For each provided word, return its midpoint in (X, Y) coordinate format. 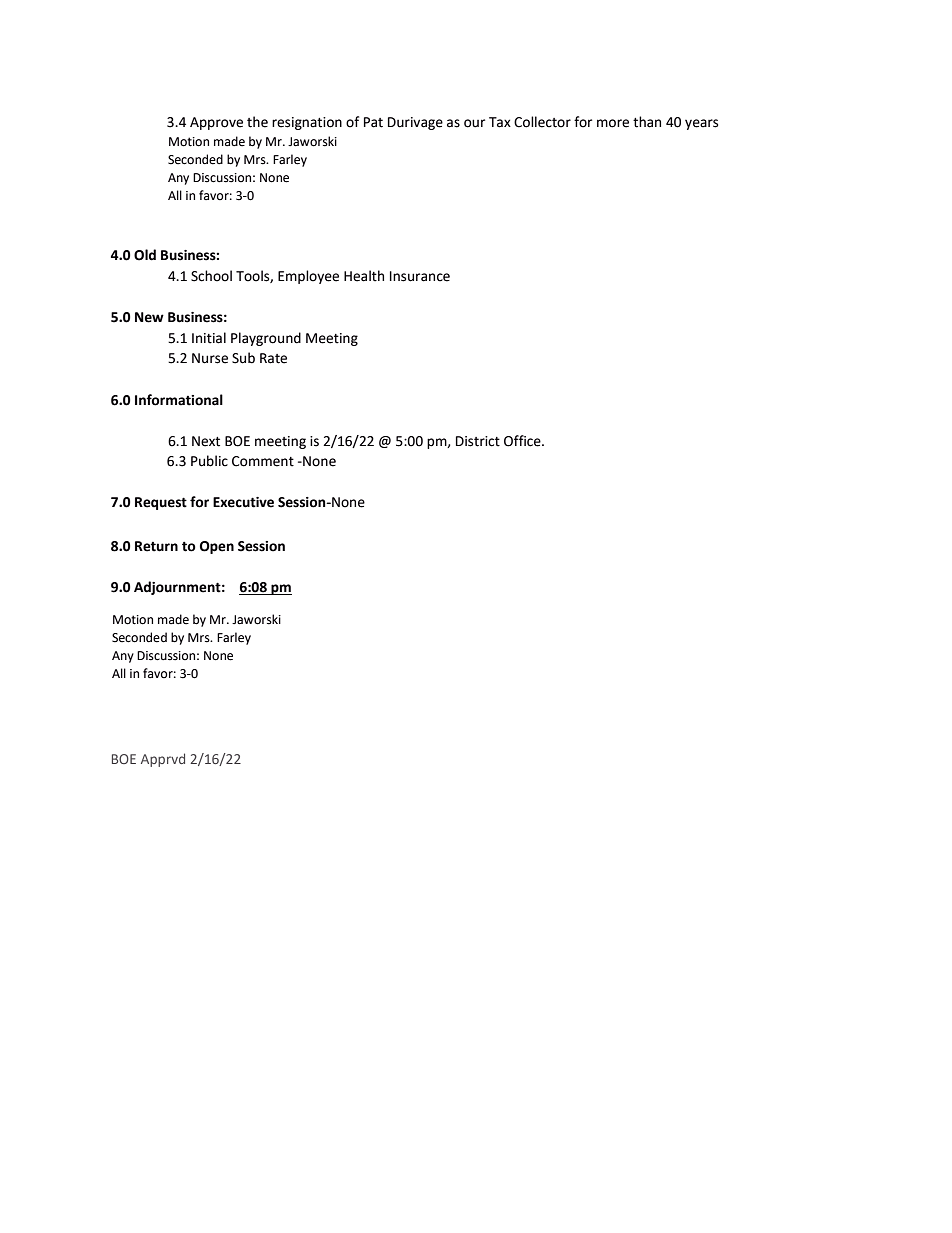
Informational (179, 400)
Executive (243, 502)
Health (364, 276)
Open (217, 547)
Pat (373, 122)
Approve (216, 123)
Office (523, 441)
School (211, 276)
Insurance (420, 276)
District (478, 441)
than (647, 122)
